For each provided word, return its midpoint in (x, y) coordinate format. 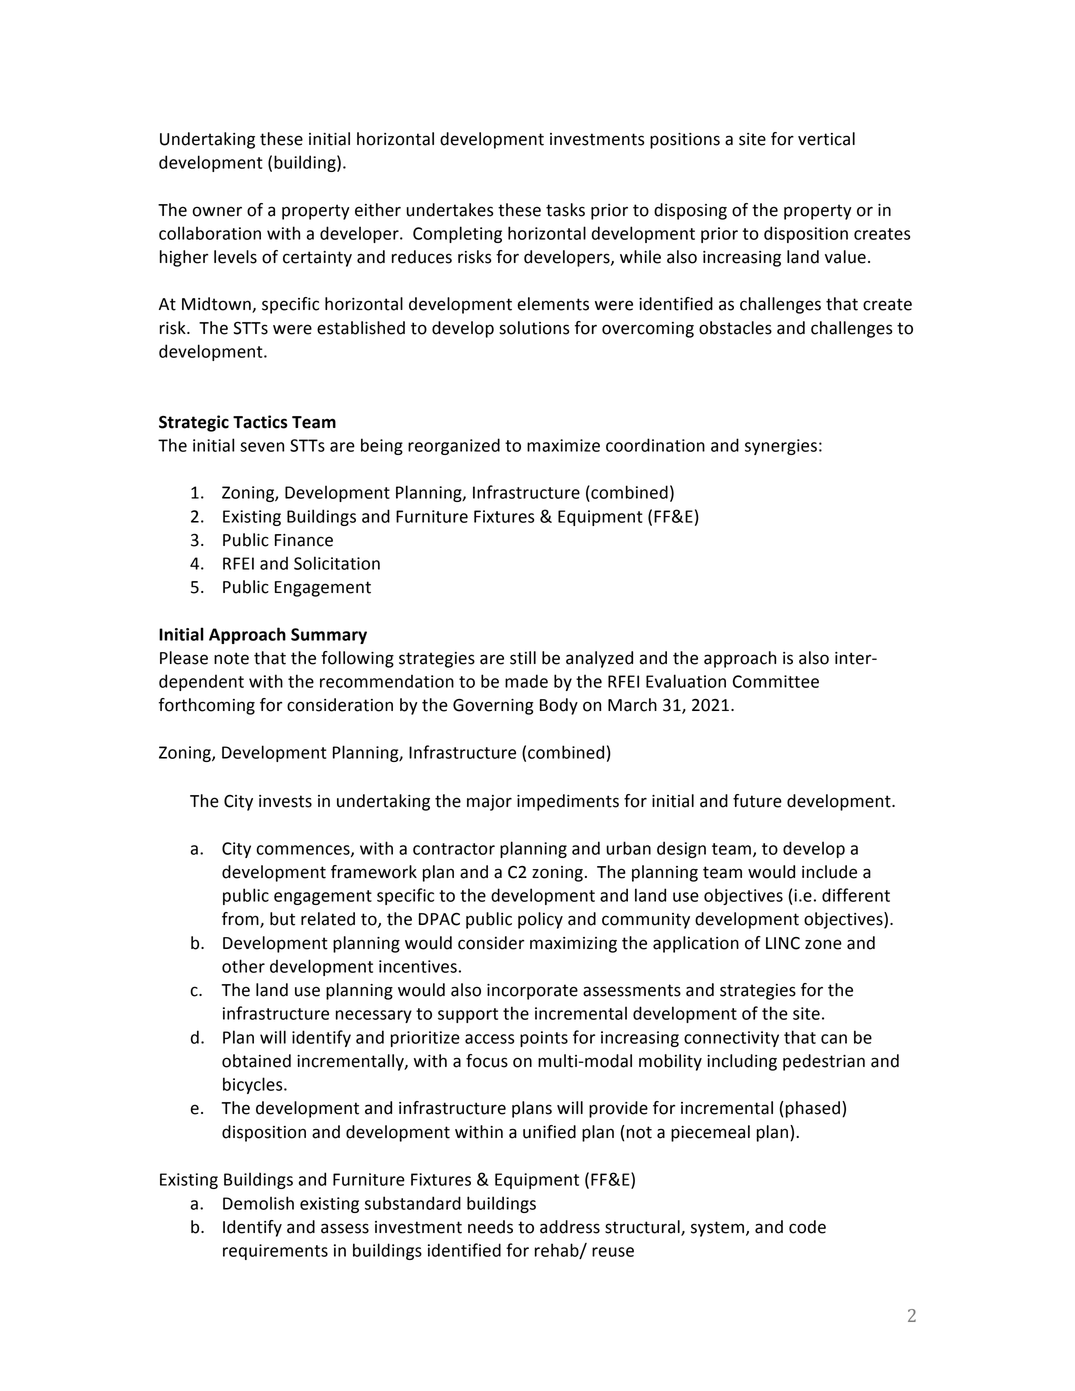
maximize (563, 445)
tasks (565, 210)
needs (490, 1227)
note (231, 658)
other (243, 966)
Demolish (258, 1203)
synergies (781, 447)
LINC (783, 943)
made (526, 681)
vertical (826, 139)
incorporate (532, 992)
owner (217, 211)
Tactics (260, 422)
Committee (776, 681)
